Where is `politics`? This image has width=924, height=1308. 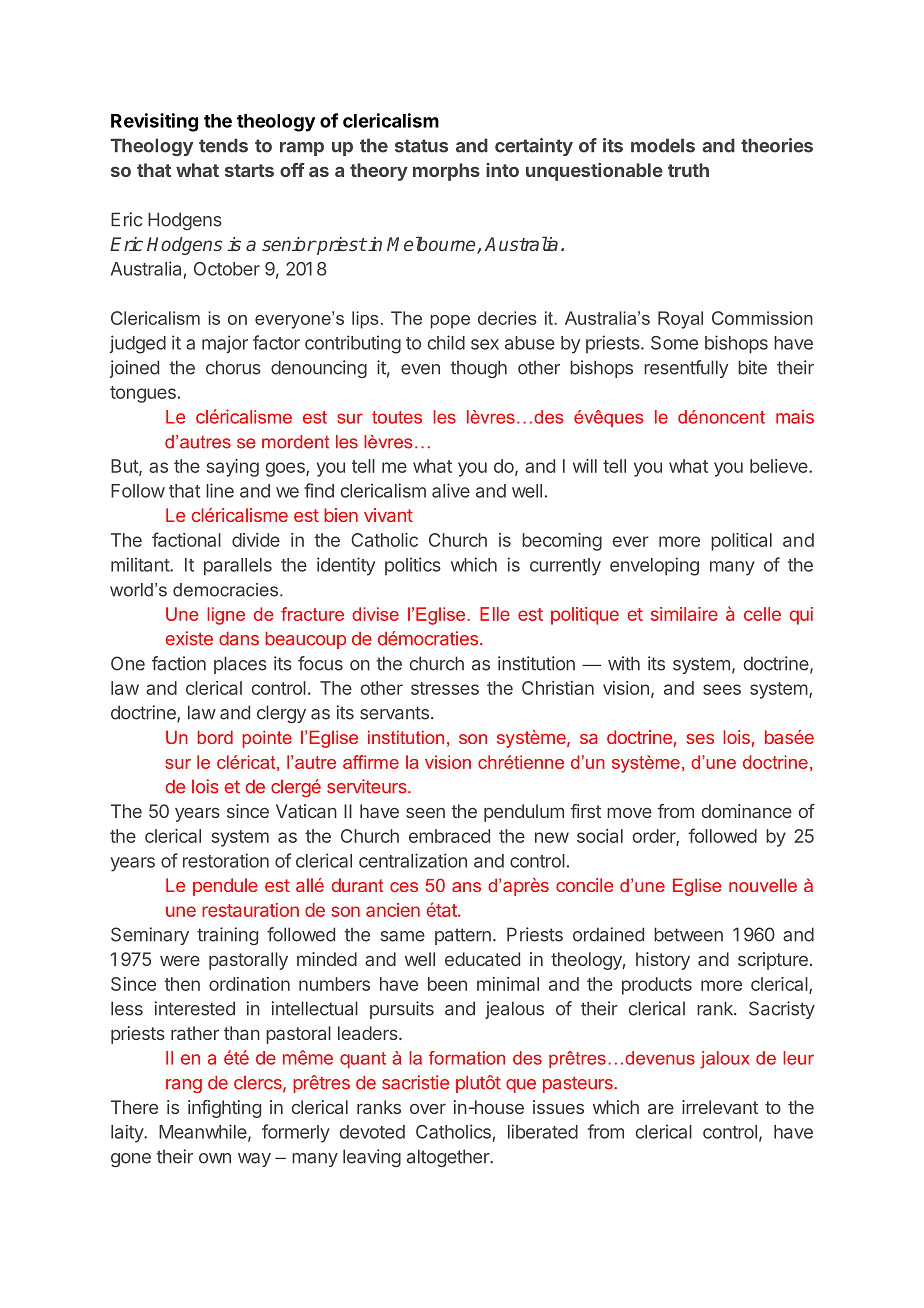 politics is located at coordinates (413, 566).
